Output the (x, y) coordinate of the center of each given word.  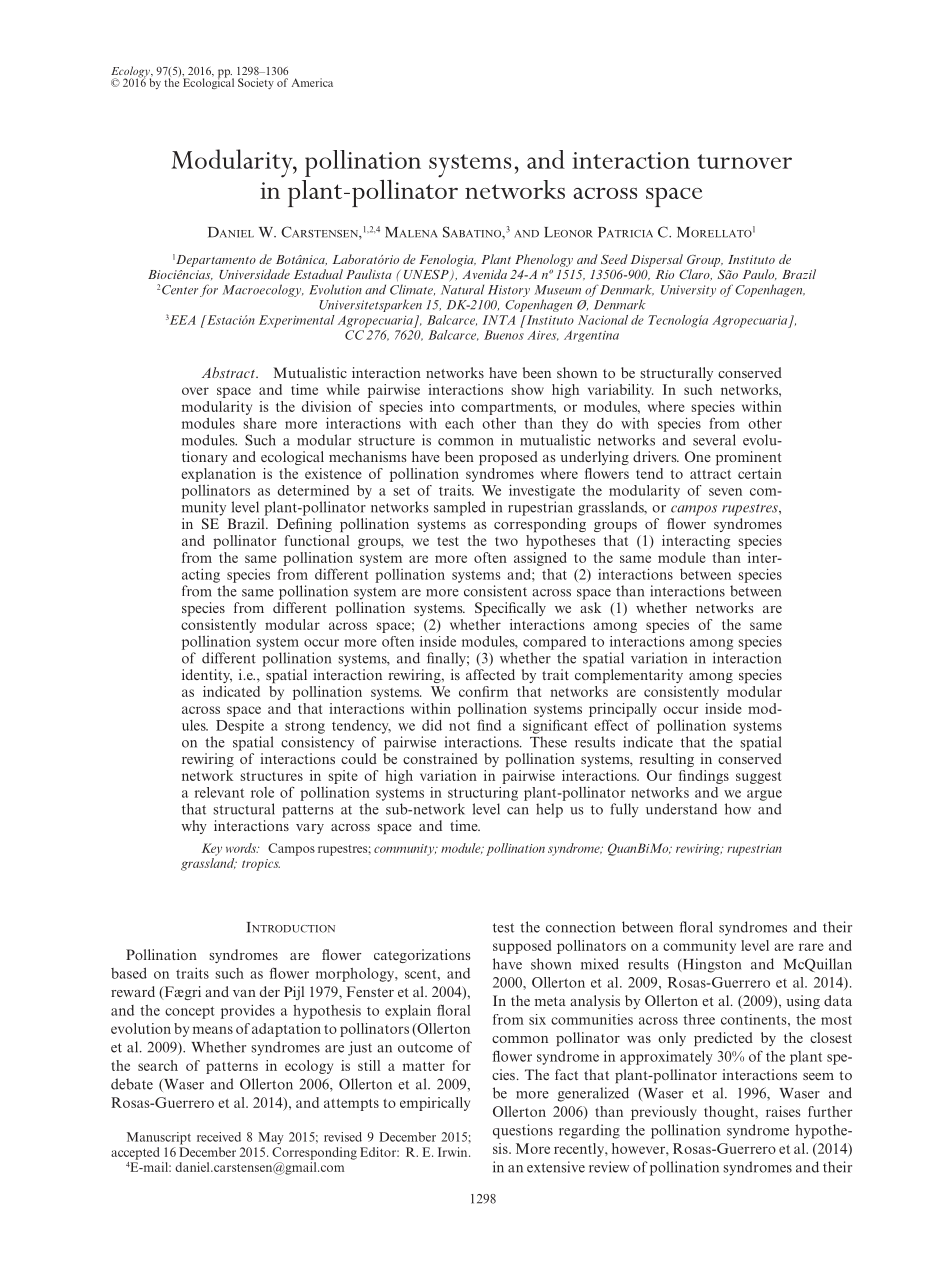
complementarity (629, 676)
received (219, 1137)
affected (490, 674)
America (312, 82)
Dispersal (656, 260)
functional (316, 540)
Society (256, 83)
